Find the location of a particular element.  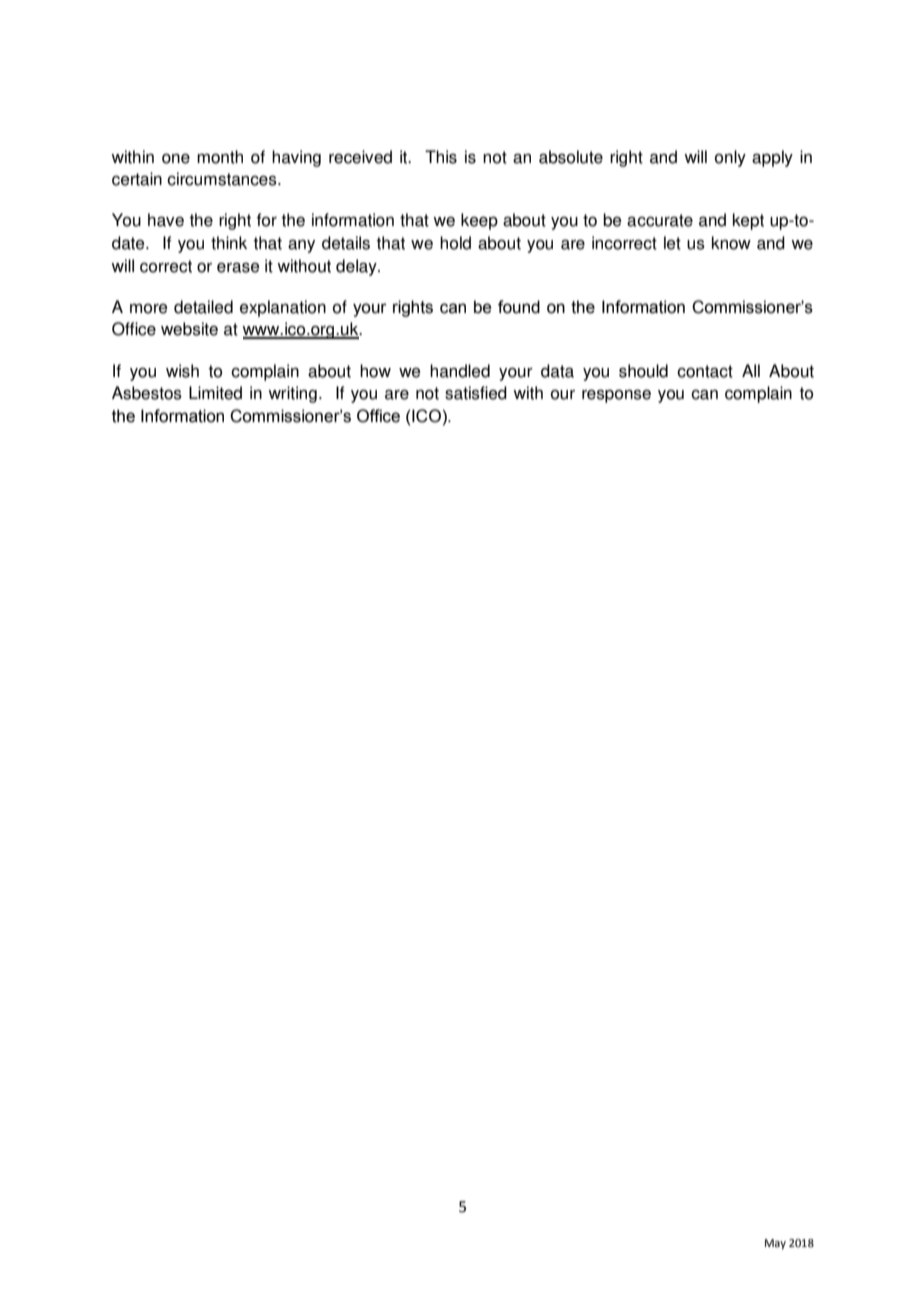

satisfied is located at coordinates (476, 393).
